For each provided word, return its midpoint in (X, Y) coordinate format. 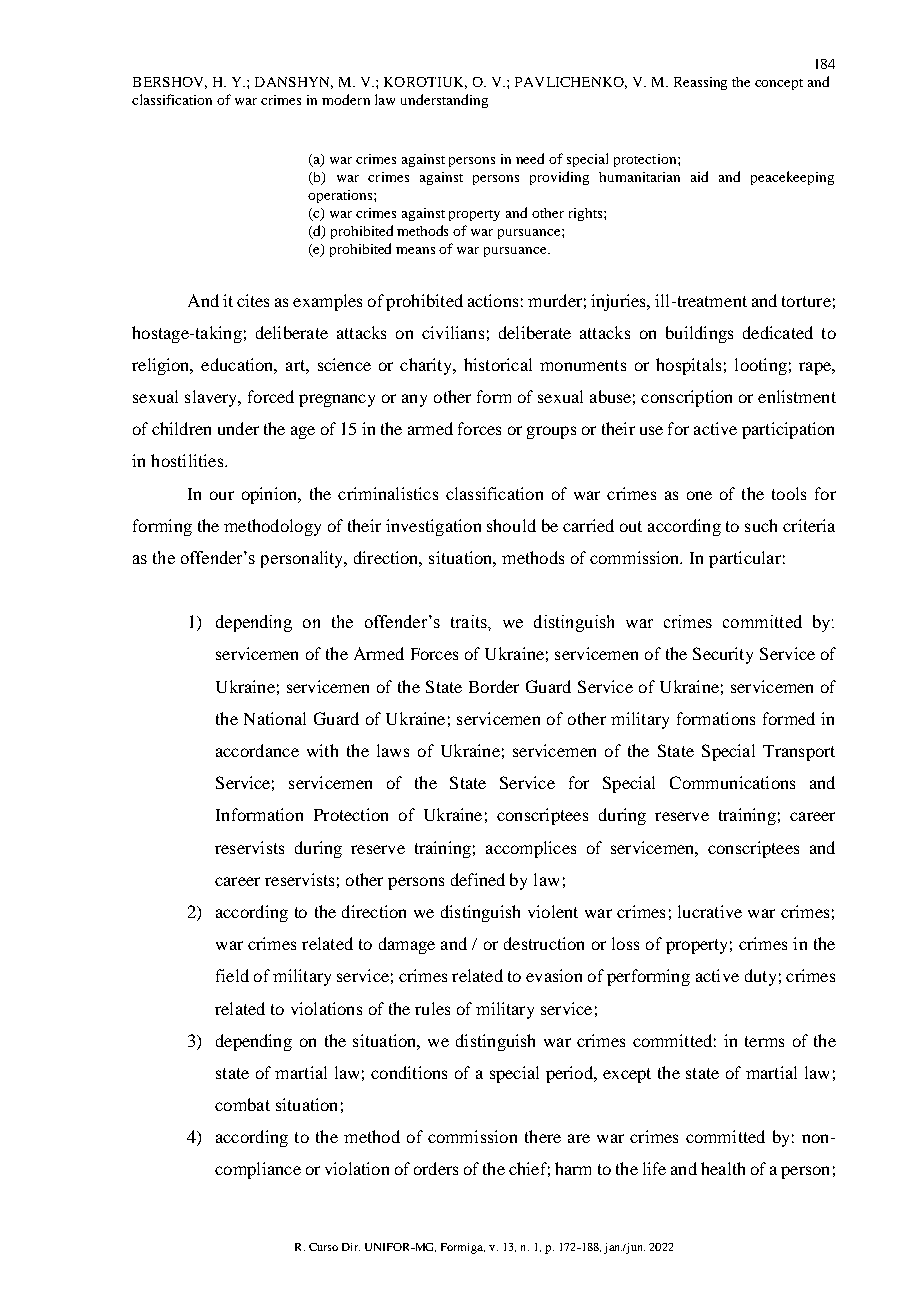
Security (723, 655)
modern (346, 99)
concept (779, 84)
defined (478, 879)
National (275, 718)
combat (242, 1104)
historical (498, 364)
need (530, 158)
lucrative (710, 911)
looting (761, 366)
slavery (212, 398)
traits (470, 621)
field (232, 975)
